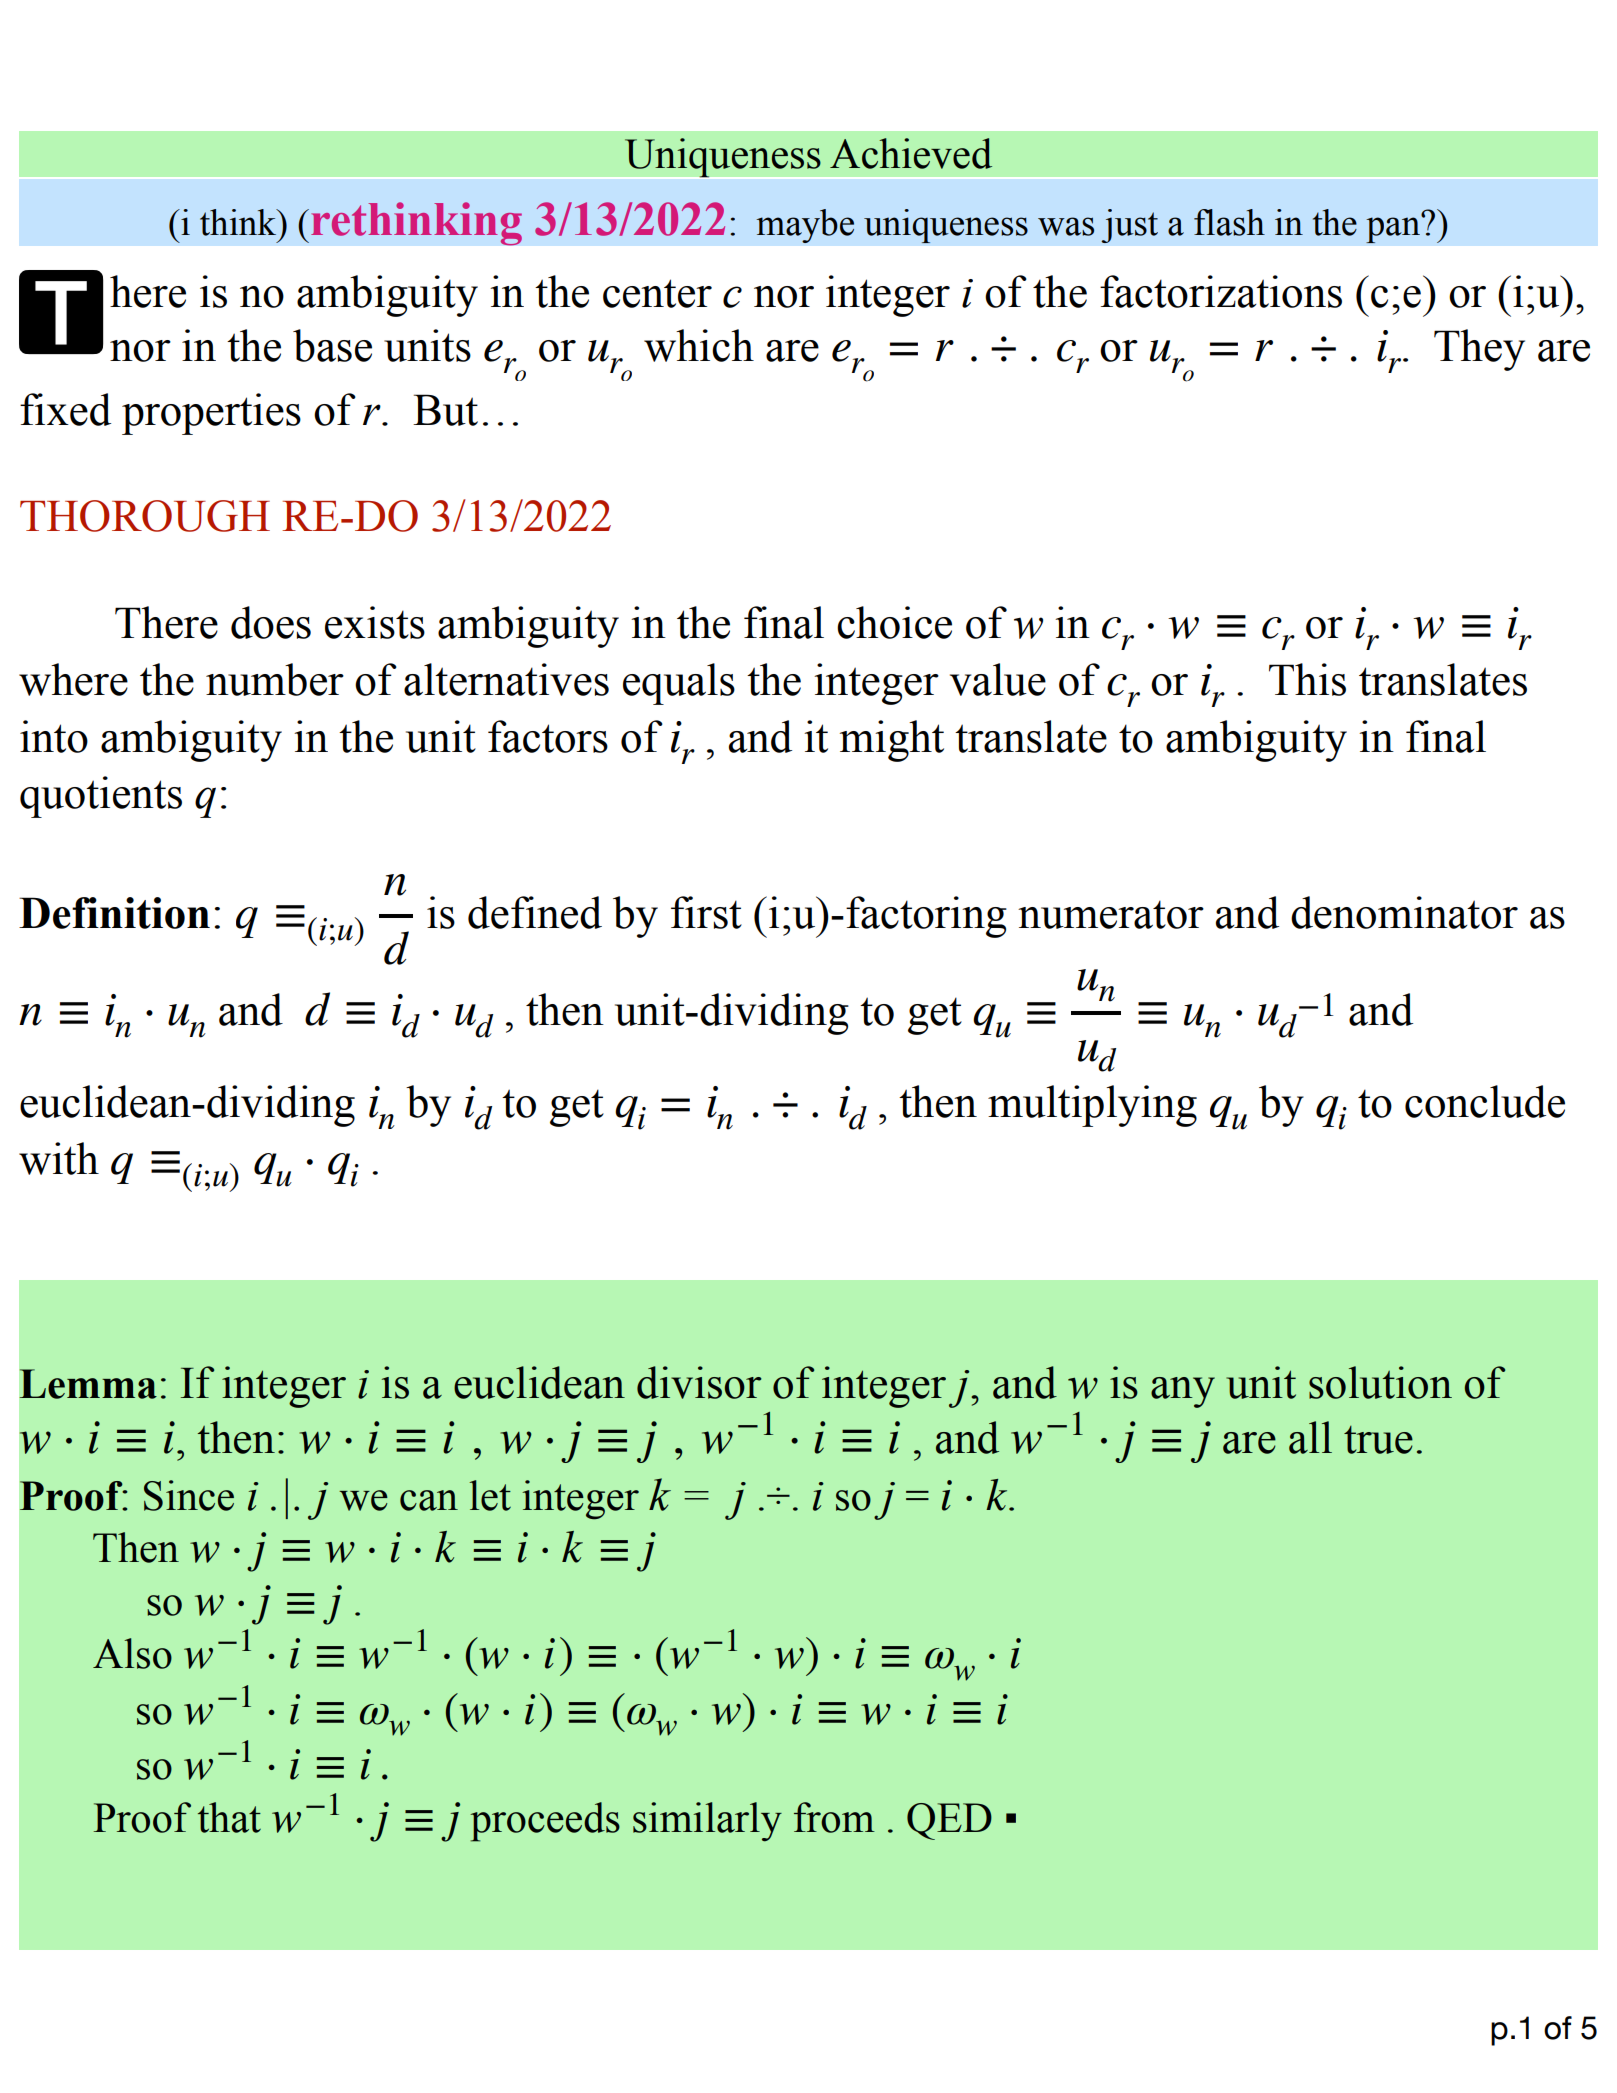 This screenshot has height=2093, width=1617. What do you see at coordinates (706, 912) in the screenshot?
I see `first` at bounding box center [706, 912].
